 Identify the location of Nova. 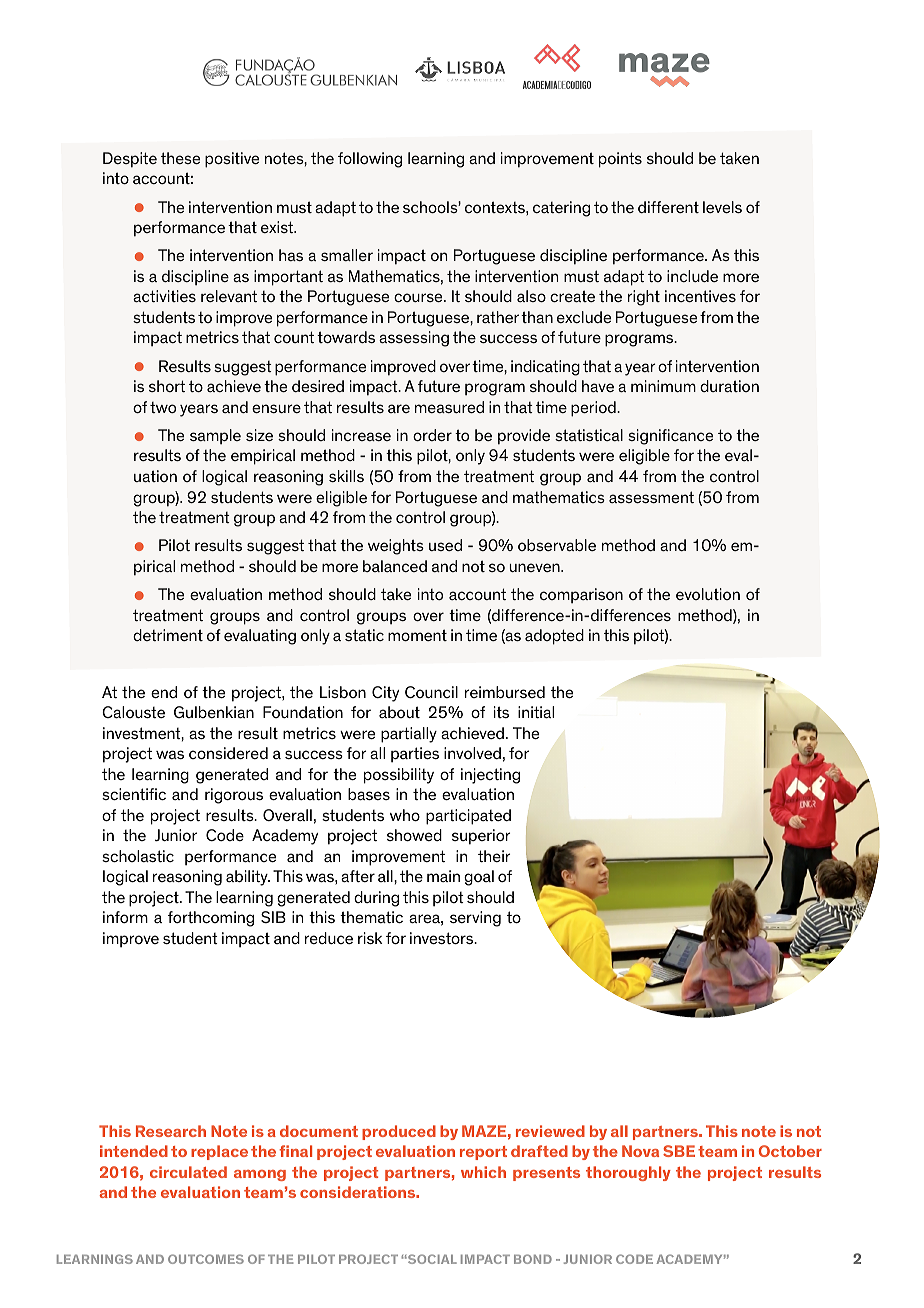
(640, 1151).
